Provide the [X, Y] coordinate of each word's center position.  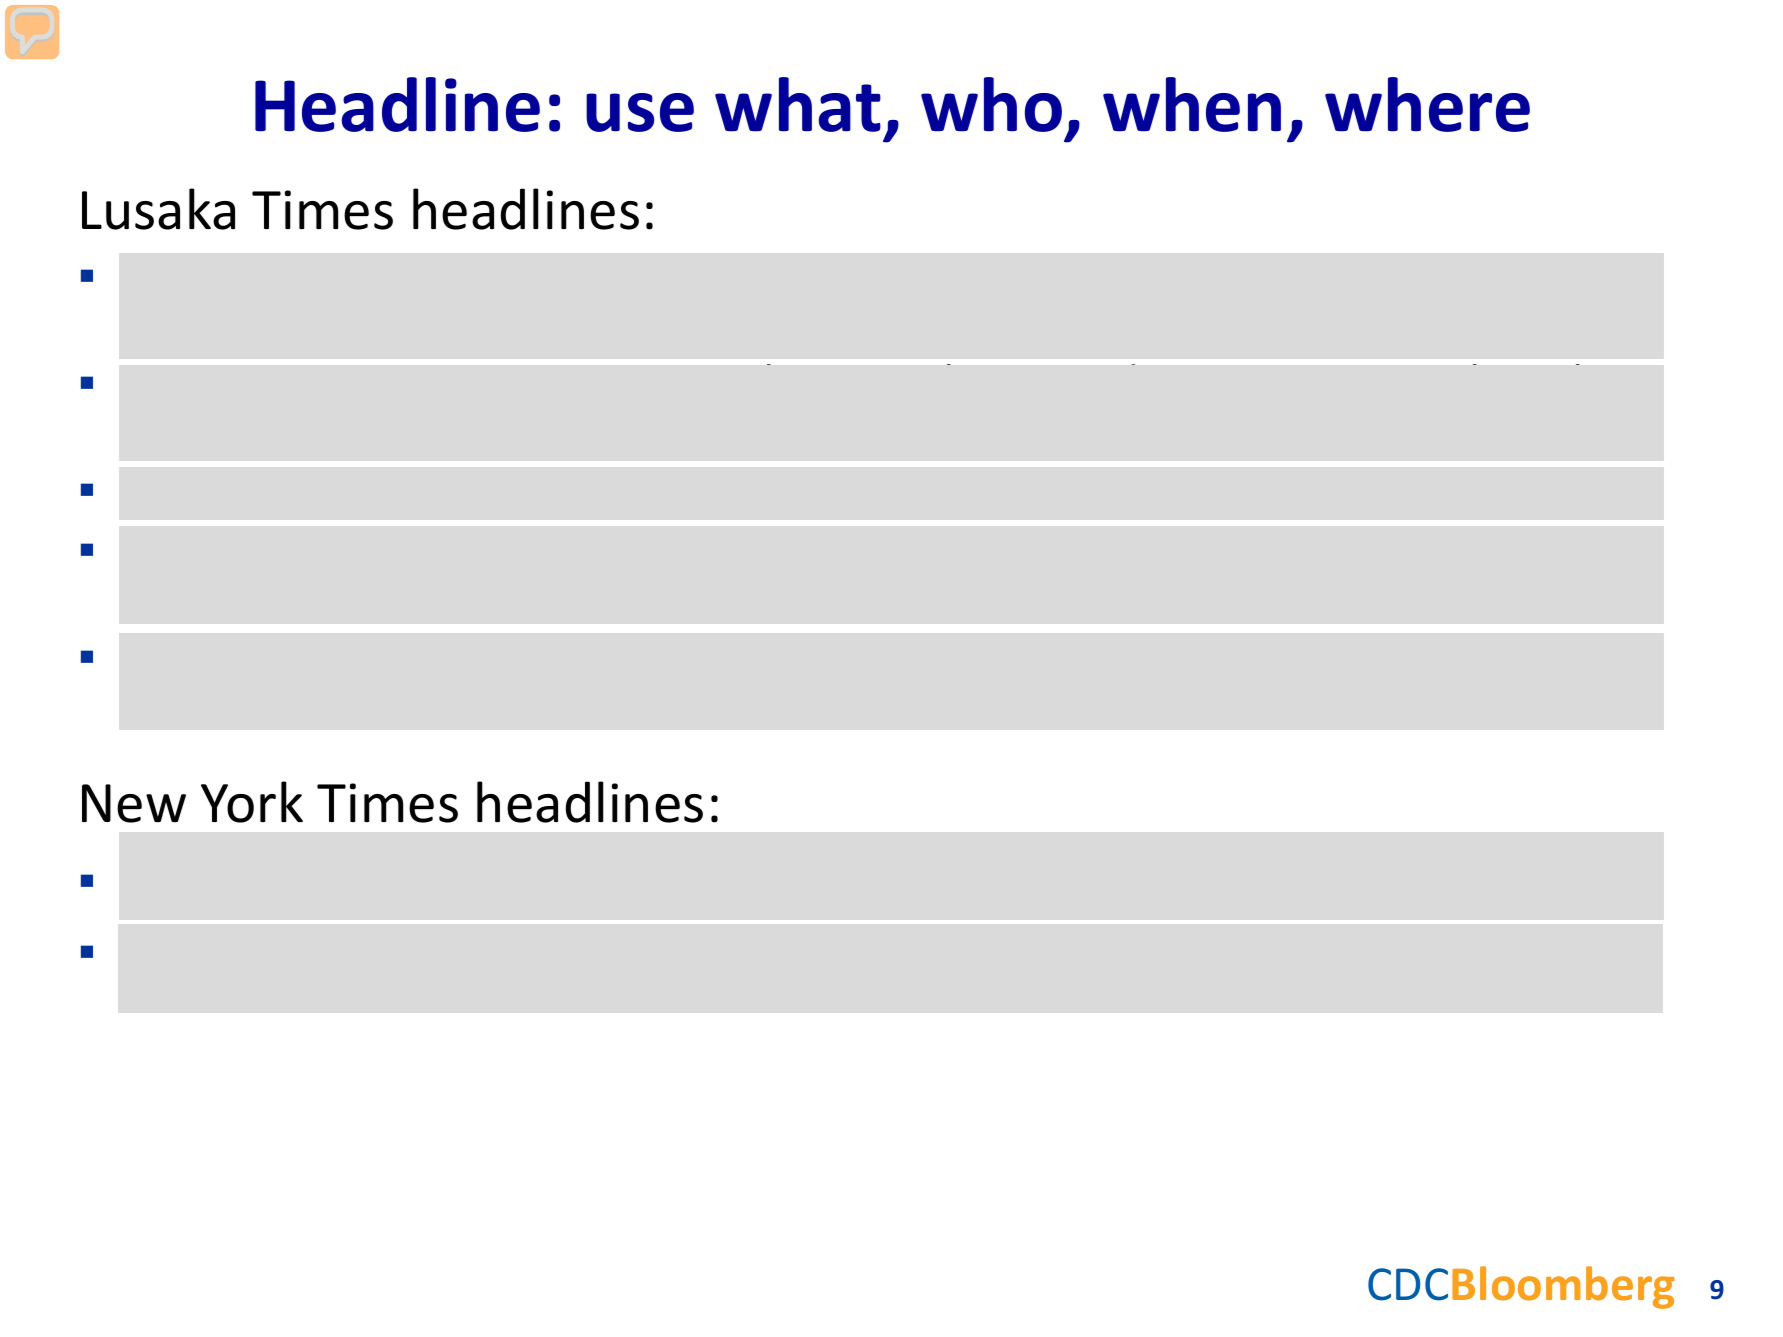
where [1427, 104]
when [1192, 104]
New [134, 803]
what [798, 104]
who [991, 104]
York [252, 802]
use [640, 112]
